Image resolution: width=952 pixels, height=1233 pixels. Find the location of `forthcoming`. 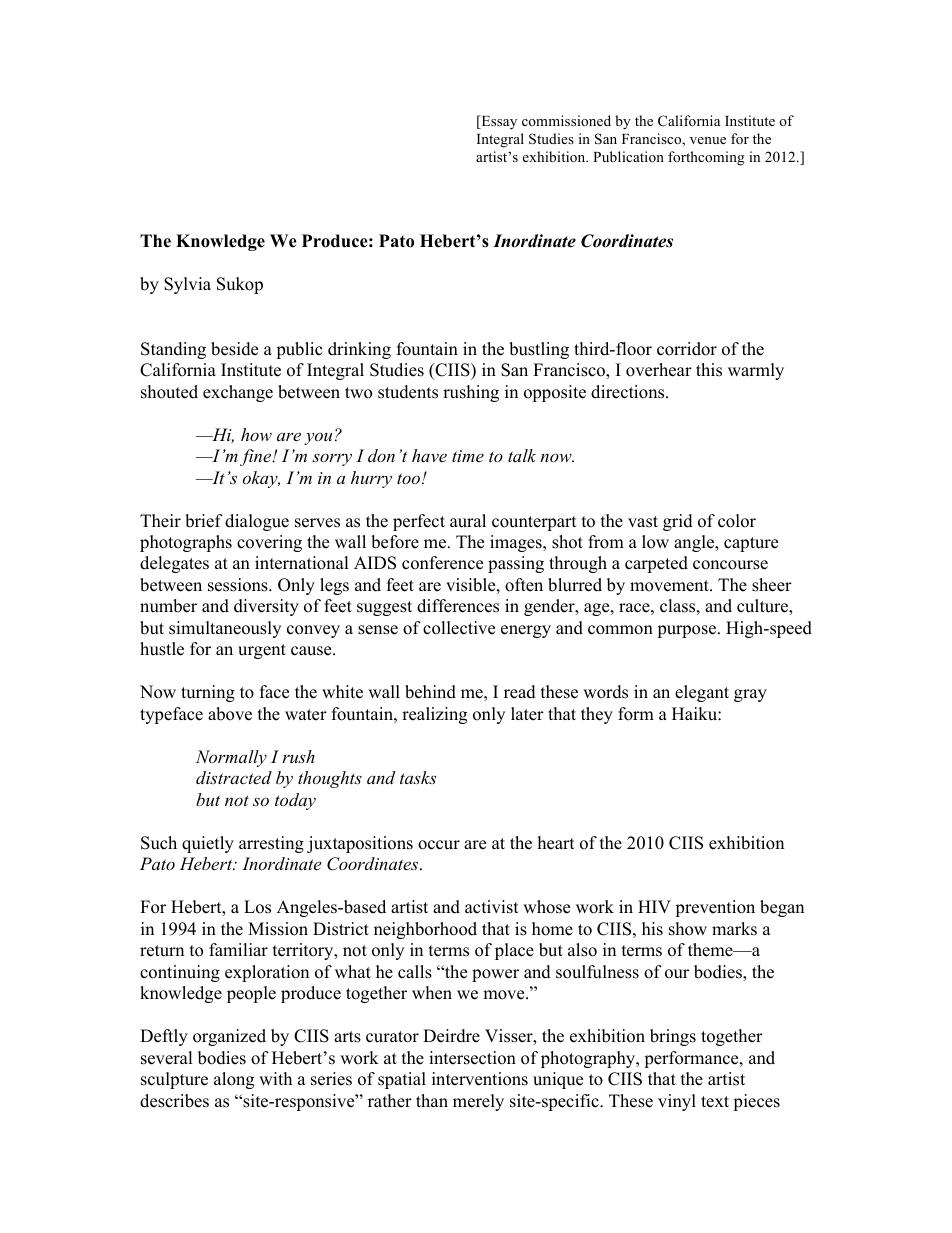

forthcoming is located at coordinates (706, 158).
